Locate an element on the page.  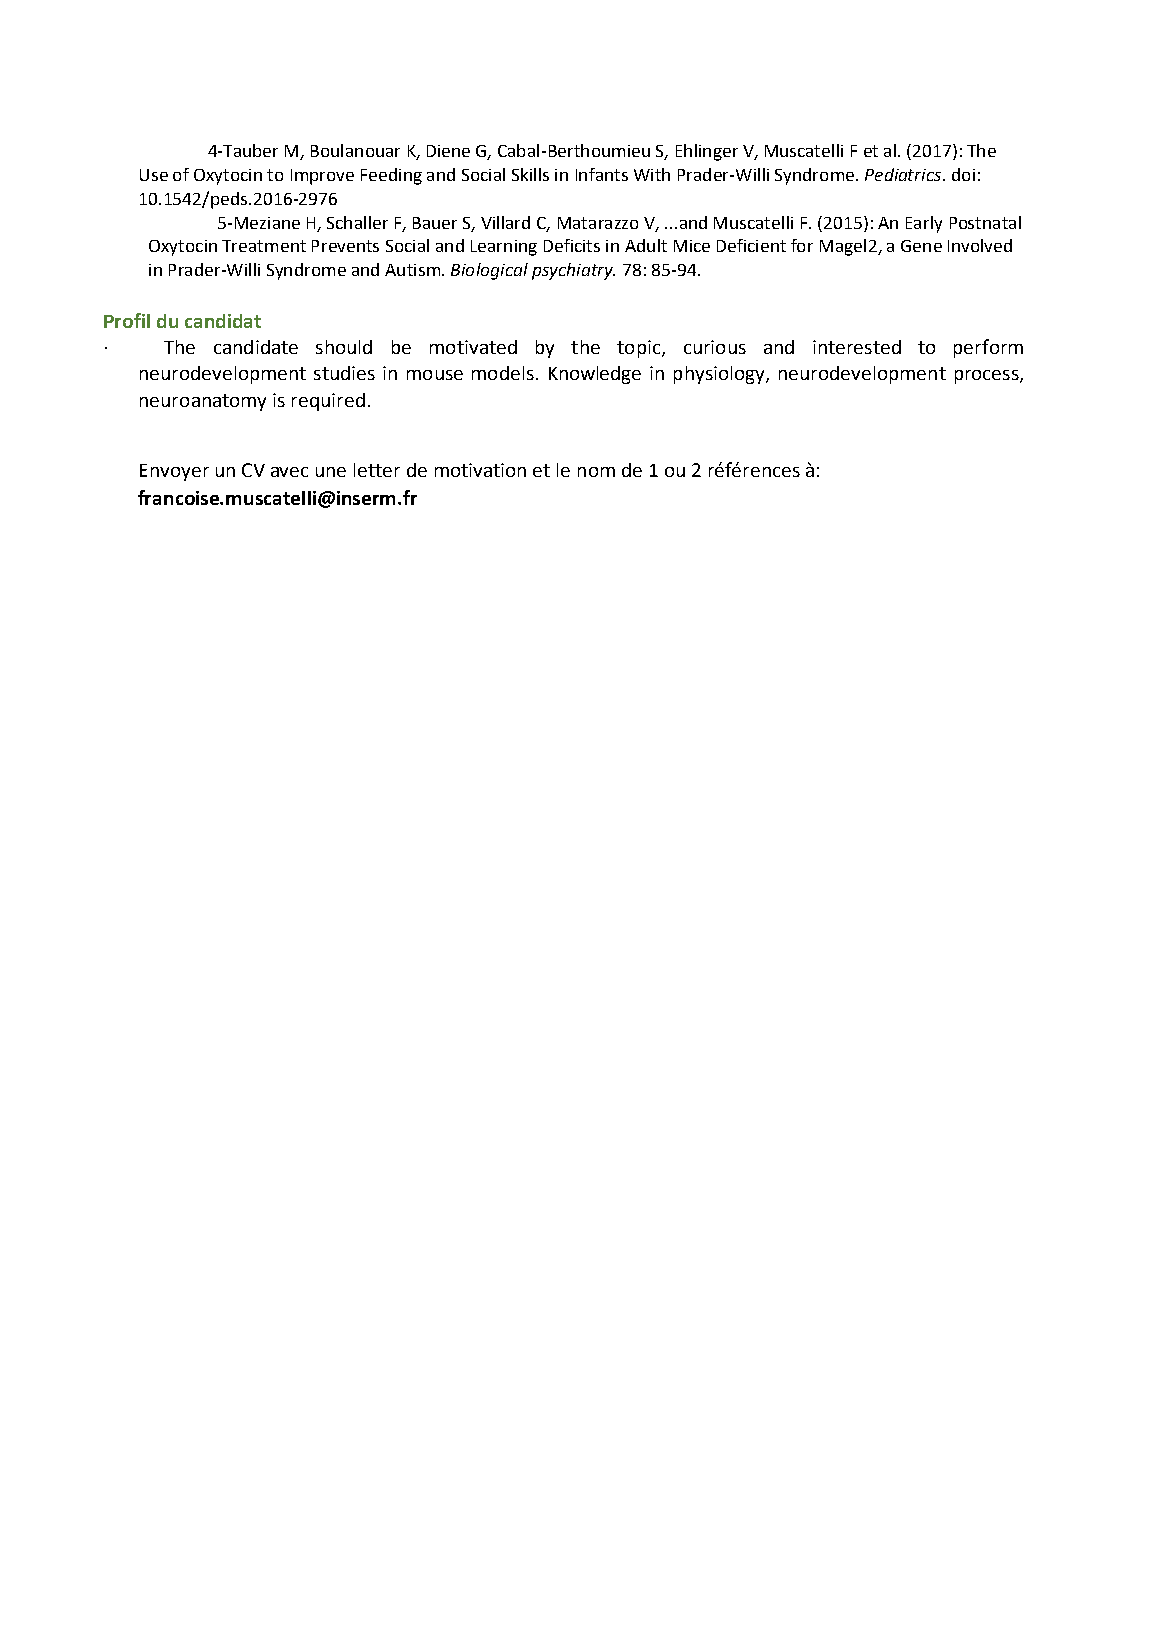
Gene is located at coordinates (921, 246).
